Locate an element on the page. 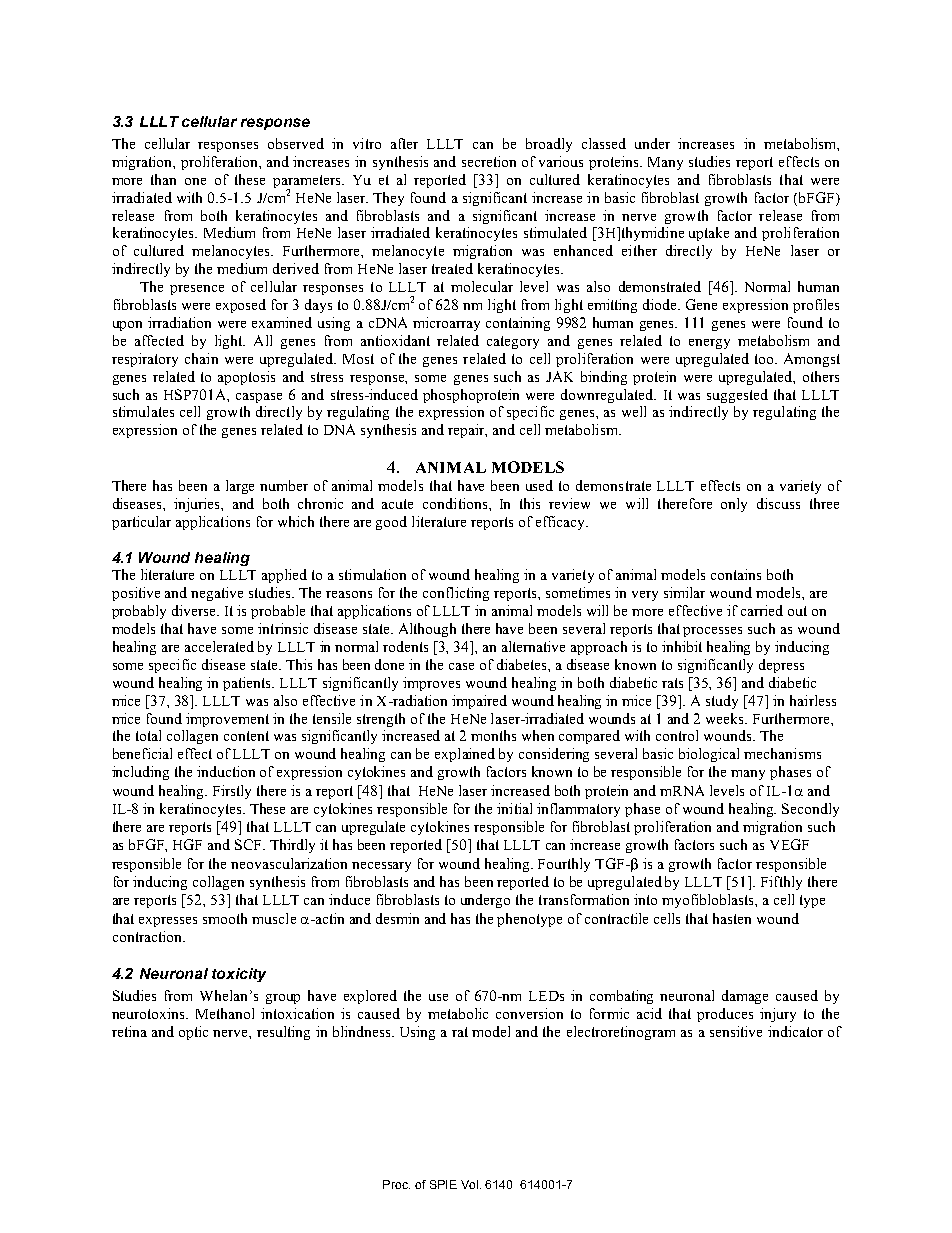 This document has width=952, height=1233. depress is located at coordinates (781, 666).
